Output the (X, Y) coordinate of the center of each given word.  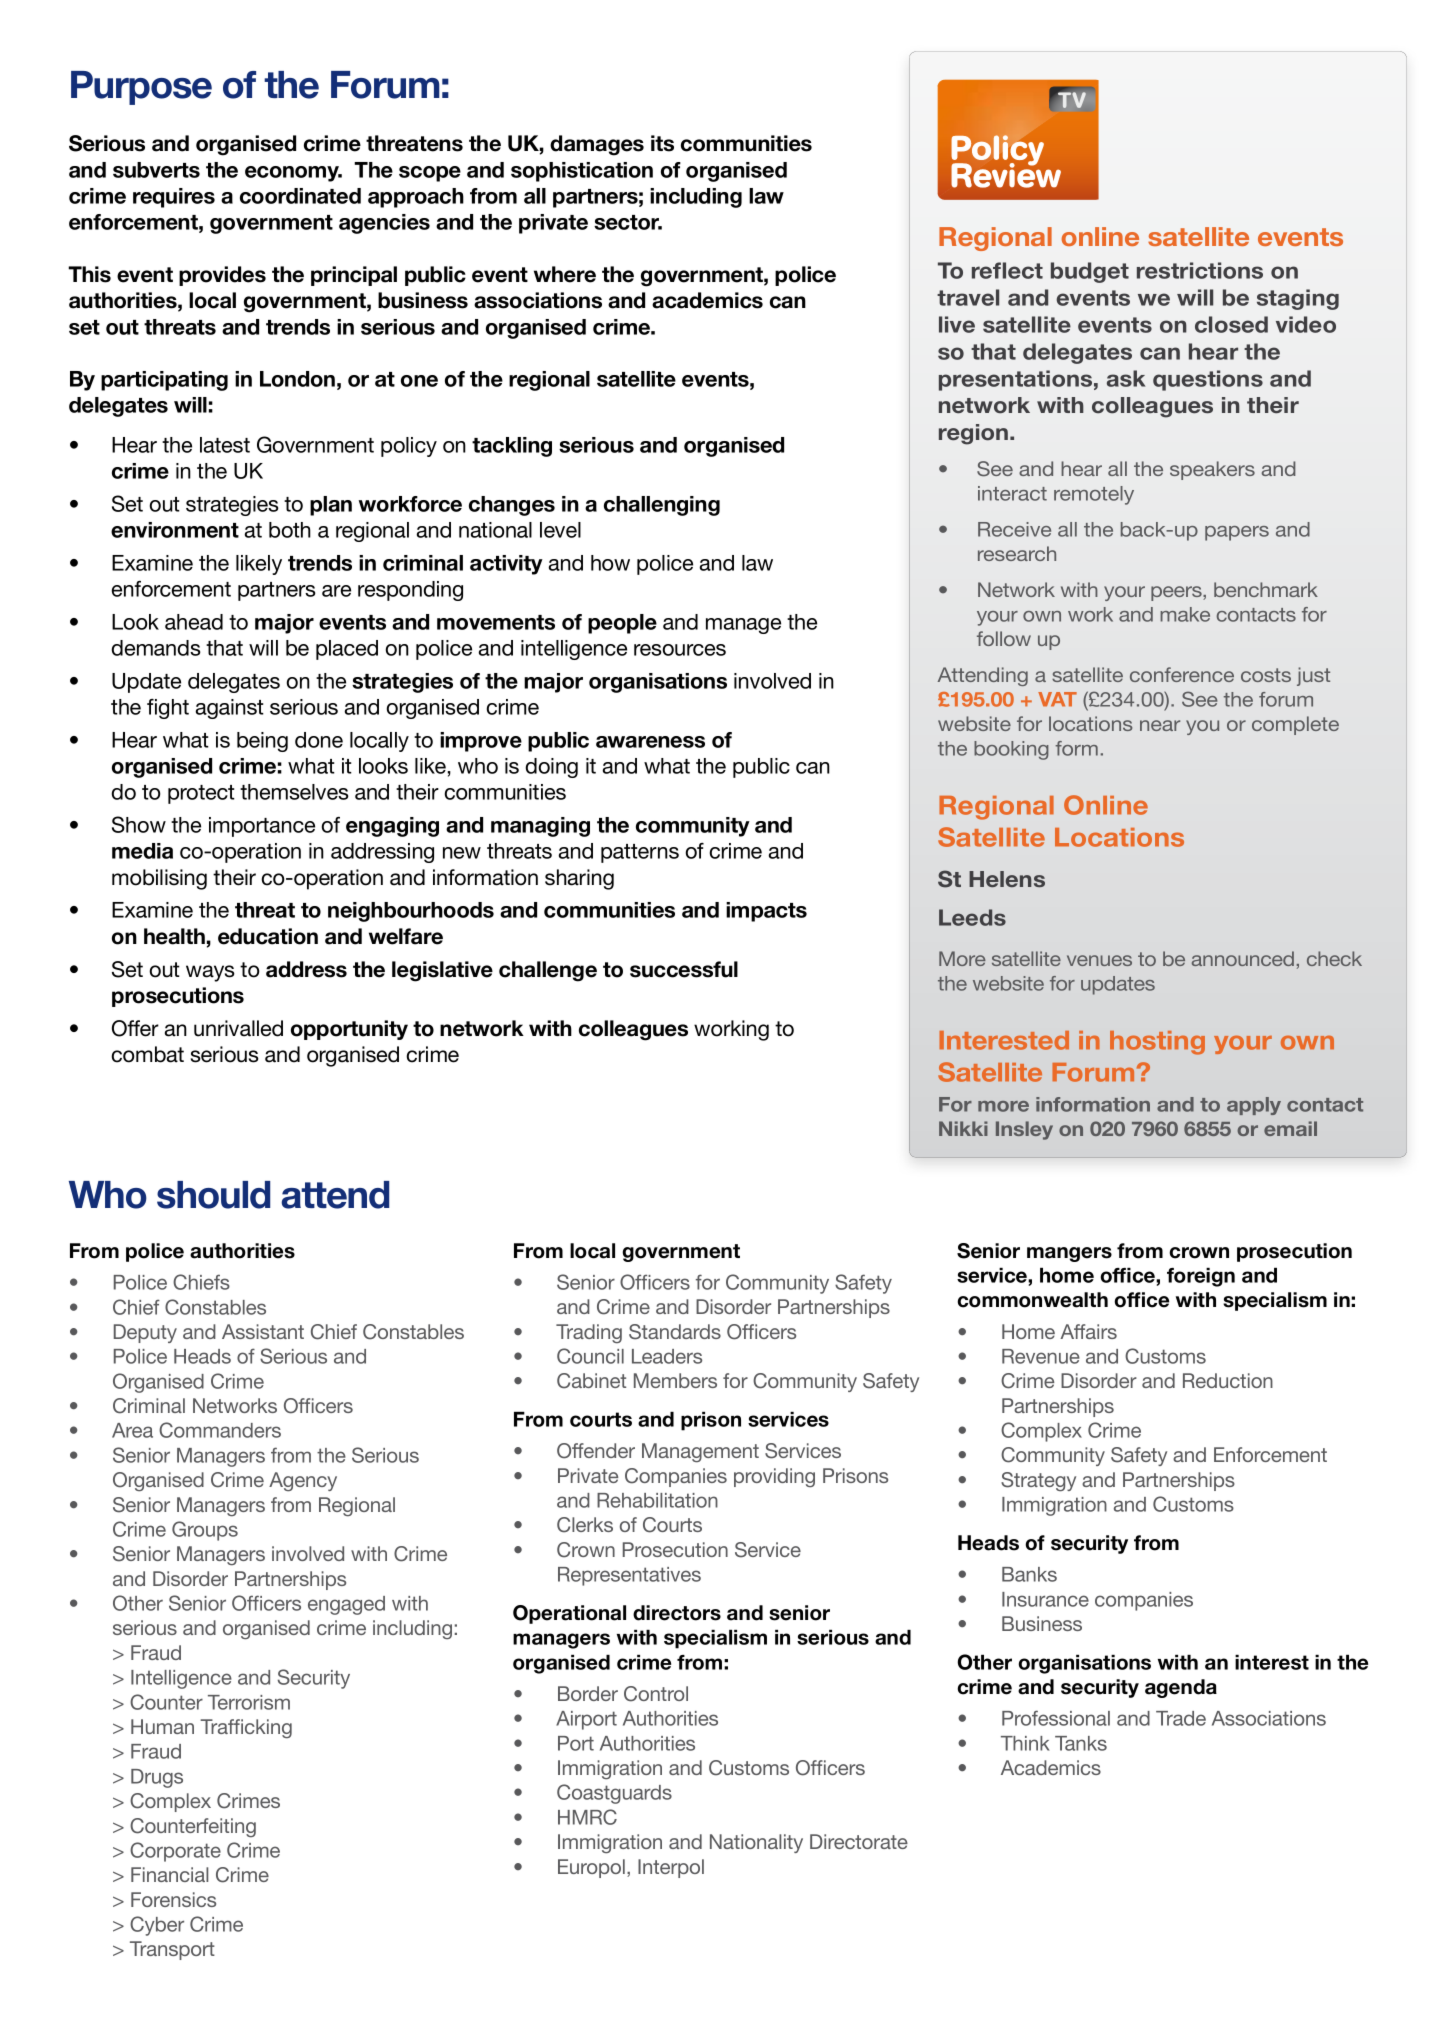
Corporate (175, 1852)
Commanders (220, 1430)
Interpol (671, 1868)
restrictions (1200, 270)
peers (1177, 593)
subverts (156, 170)
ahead (194, 622)
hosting (1157, 1043)
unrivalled (238, 1028)
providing (774, 1477)
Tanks (1081, 1743)
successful (684, 969)
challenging (662, 506)
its (662, 143)
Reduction (1228, 1380)
